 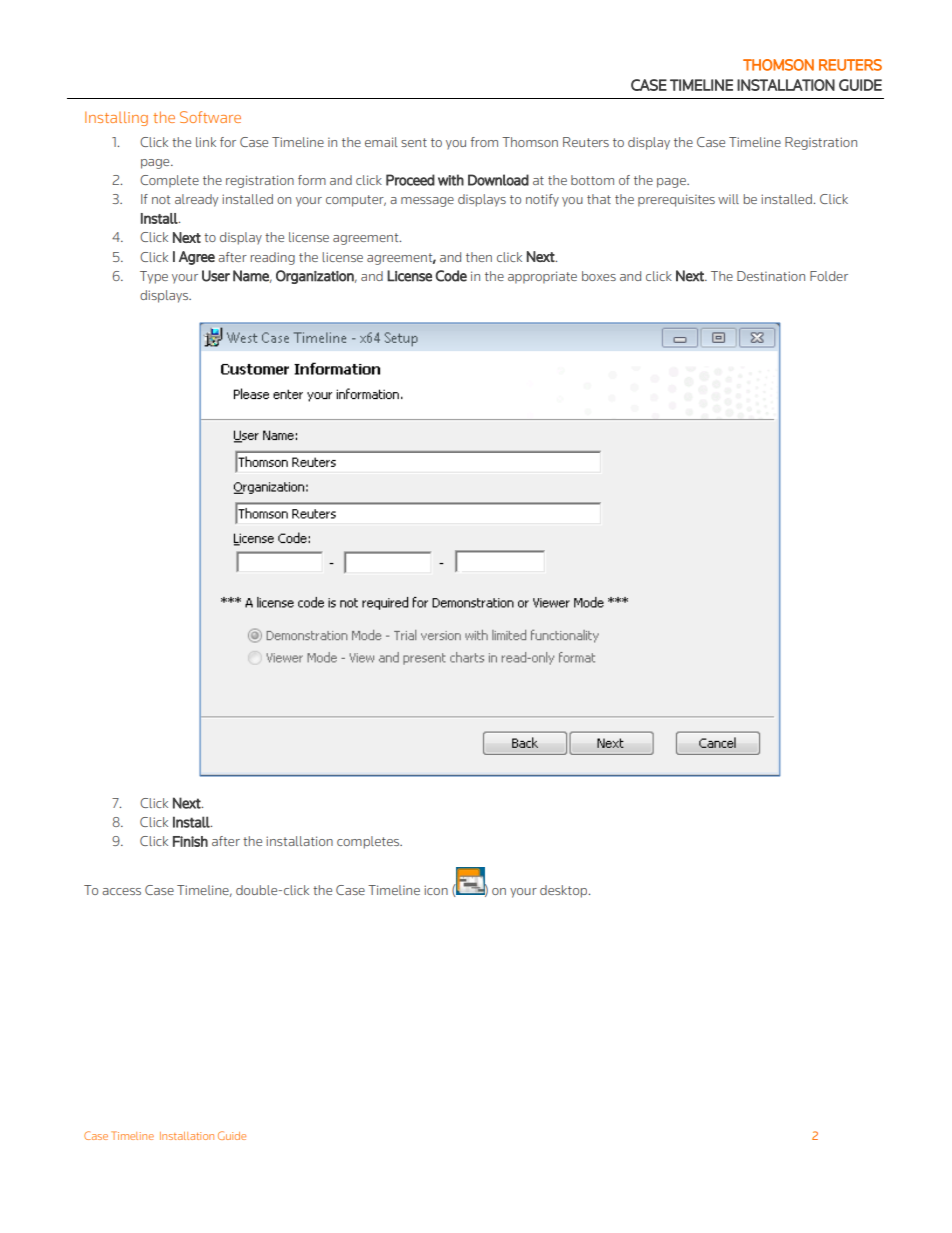 I want to click on icon, so click(x=436, y=890).
